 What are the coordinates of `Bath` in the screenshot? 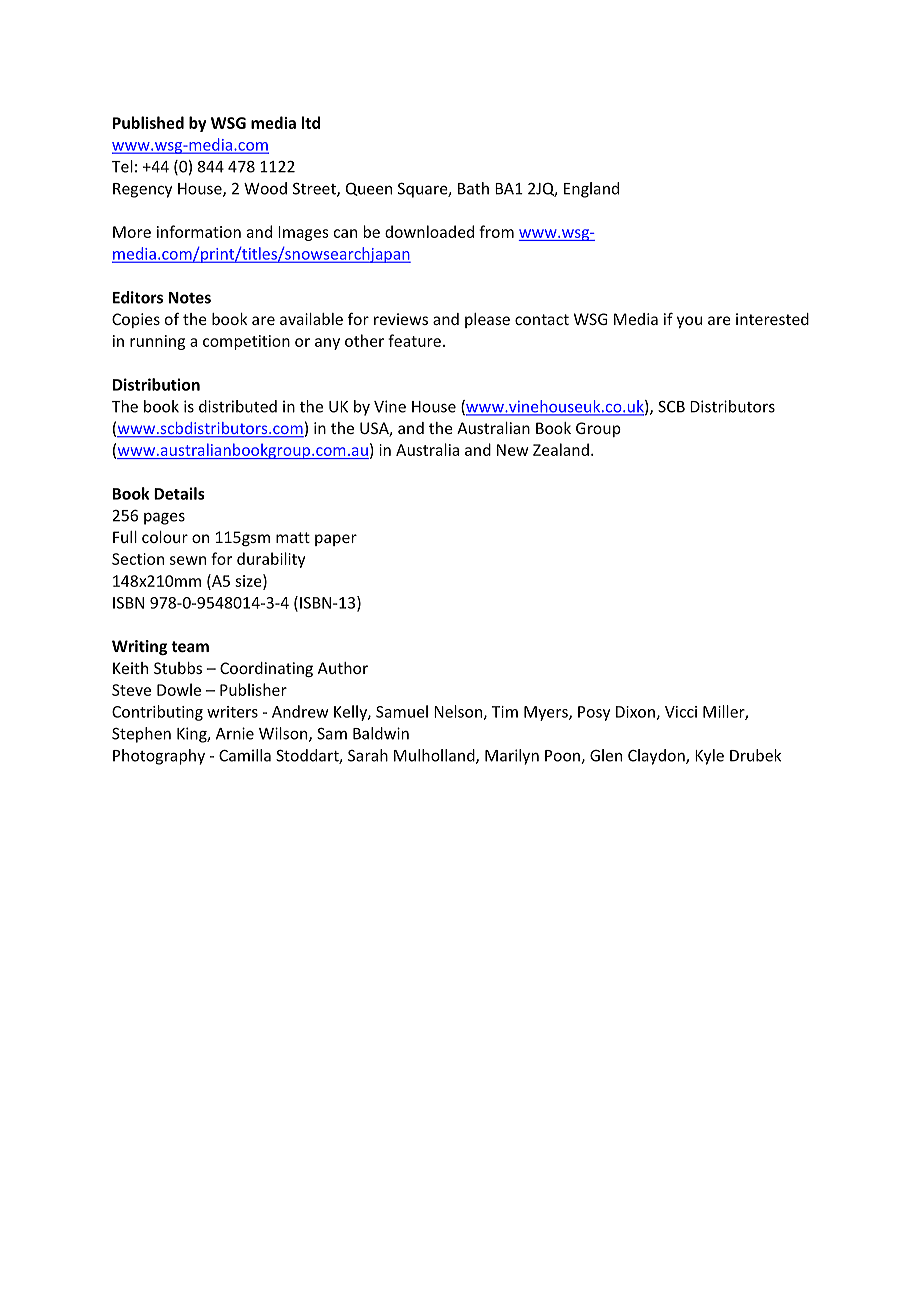 It's located at (473, 188).
